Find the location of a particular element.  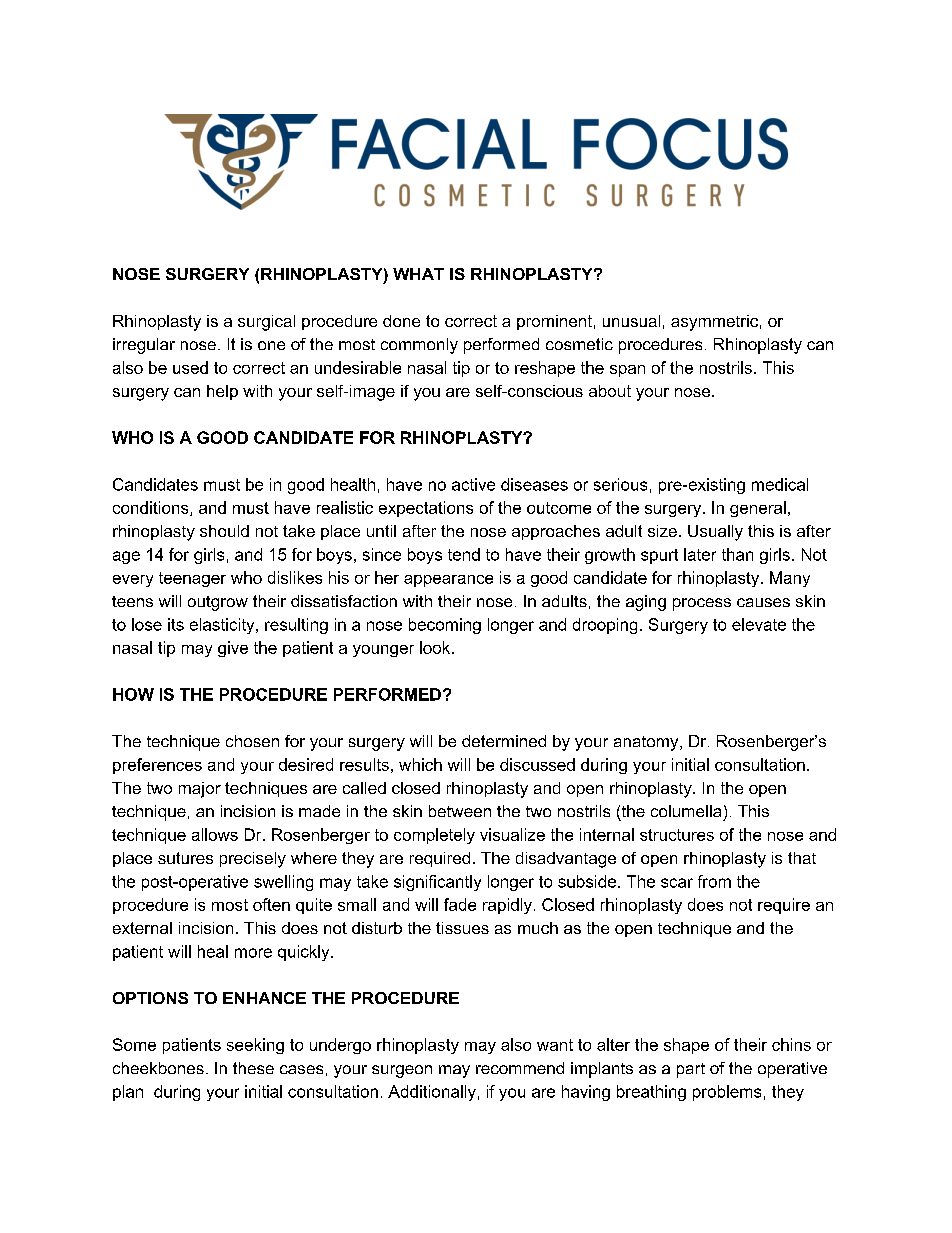

part is located at coordinates (691, 1070).
